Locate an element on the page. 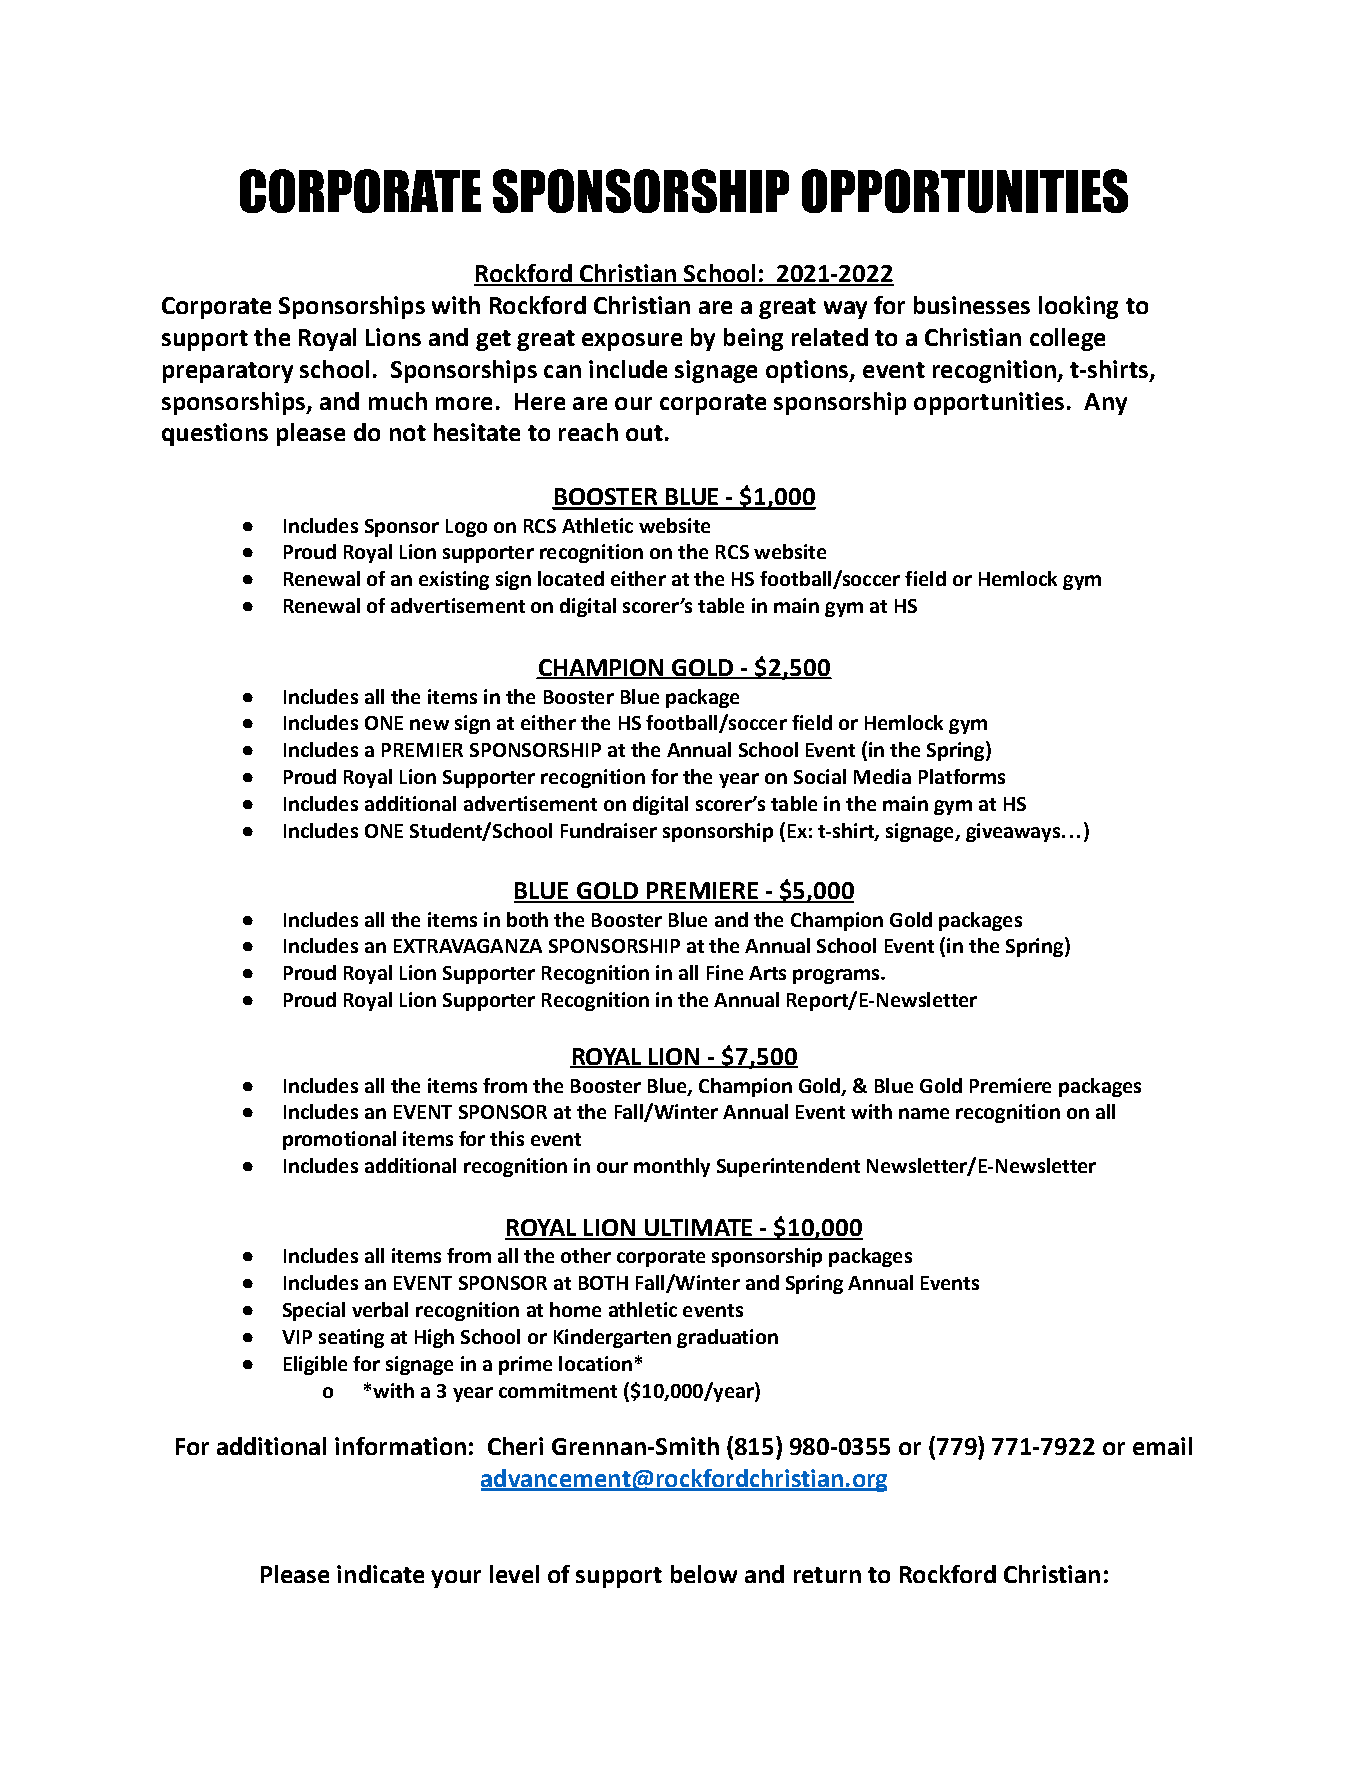 This image has width=1368, height=1770. college is located at coordinates (1067, 339).
